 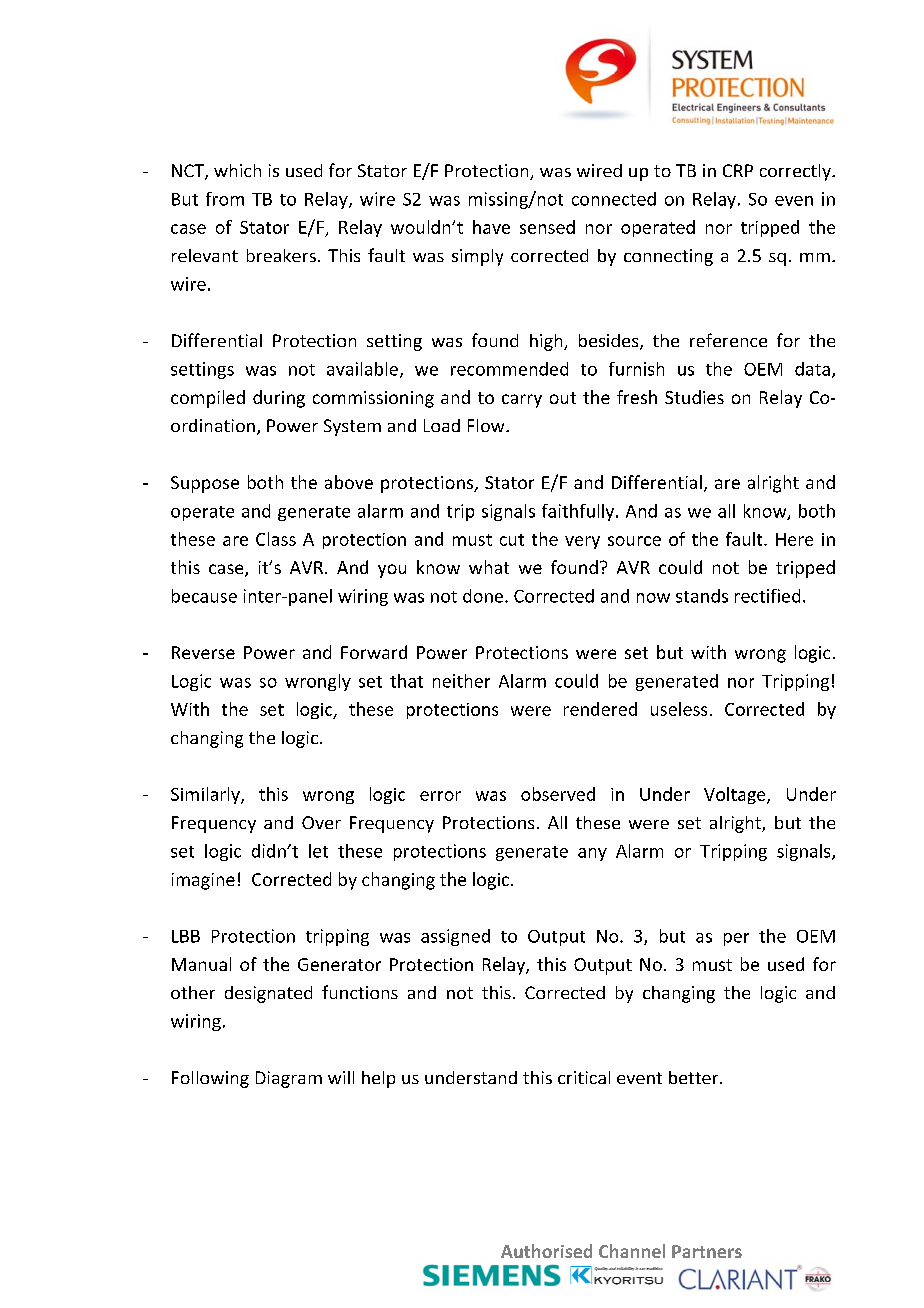 What do you see at coordinates (485, 567) in the screenshot?
I see `wha` at bounding box center [485, 567].
